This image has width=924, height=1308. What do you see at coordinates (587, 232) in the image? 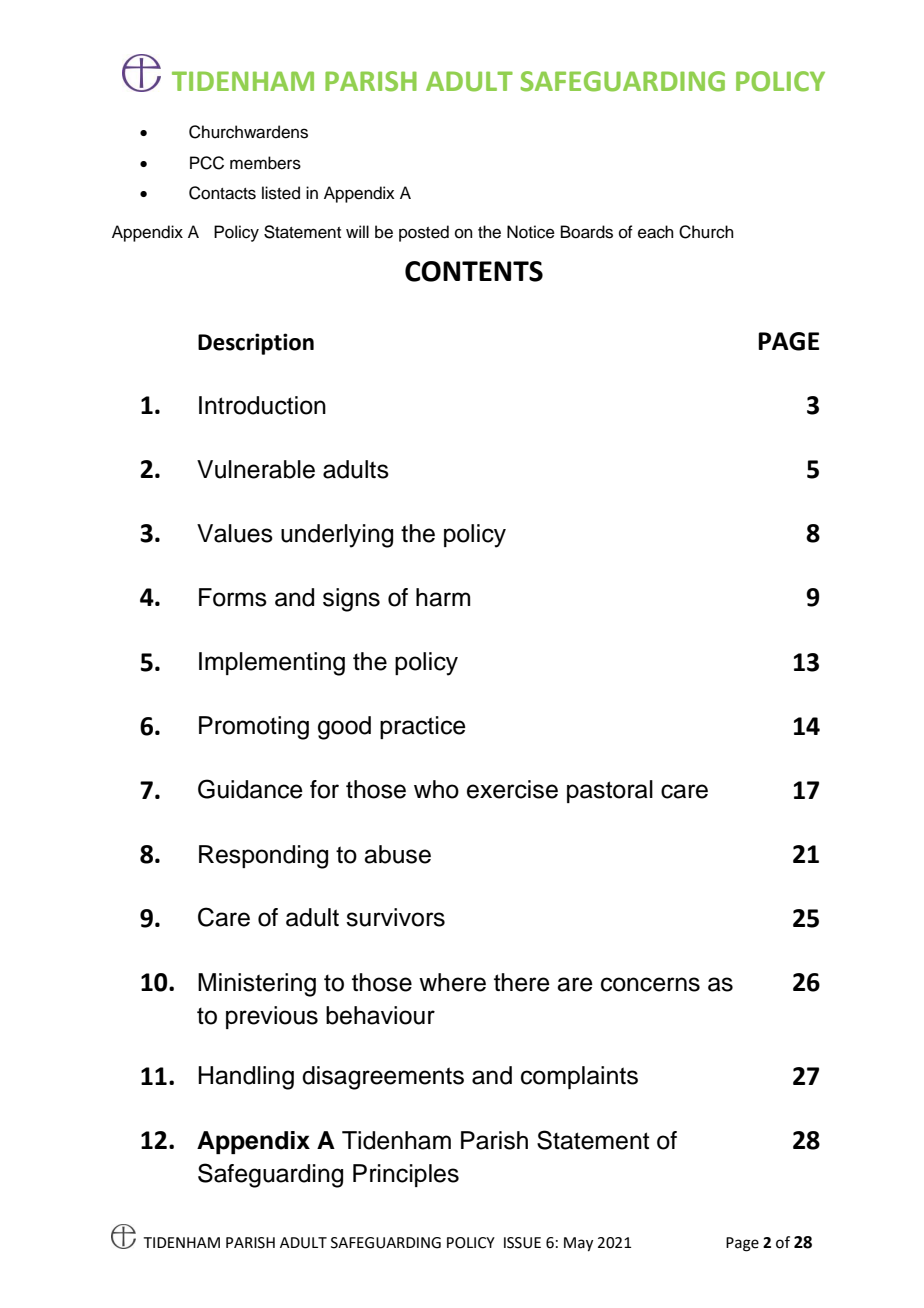
I see `Boards` at bounding box center [587, 232].
